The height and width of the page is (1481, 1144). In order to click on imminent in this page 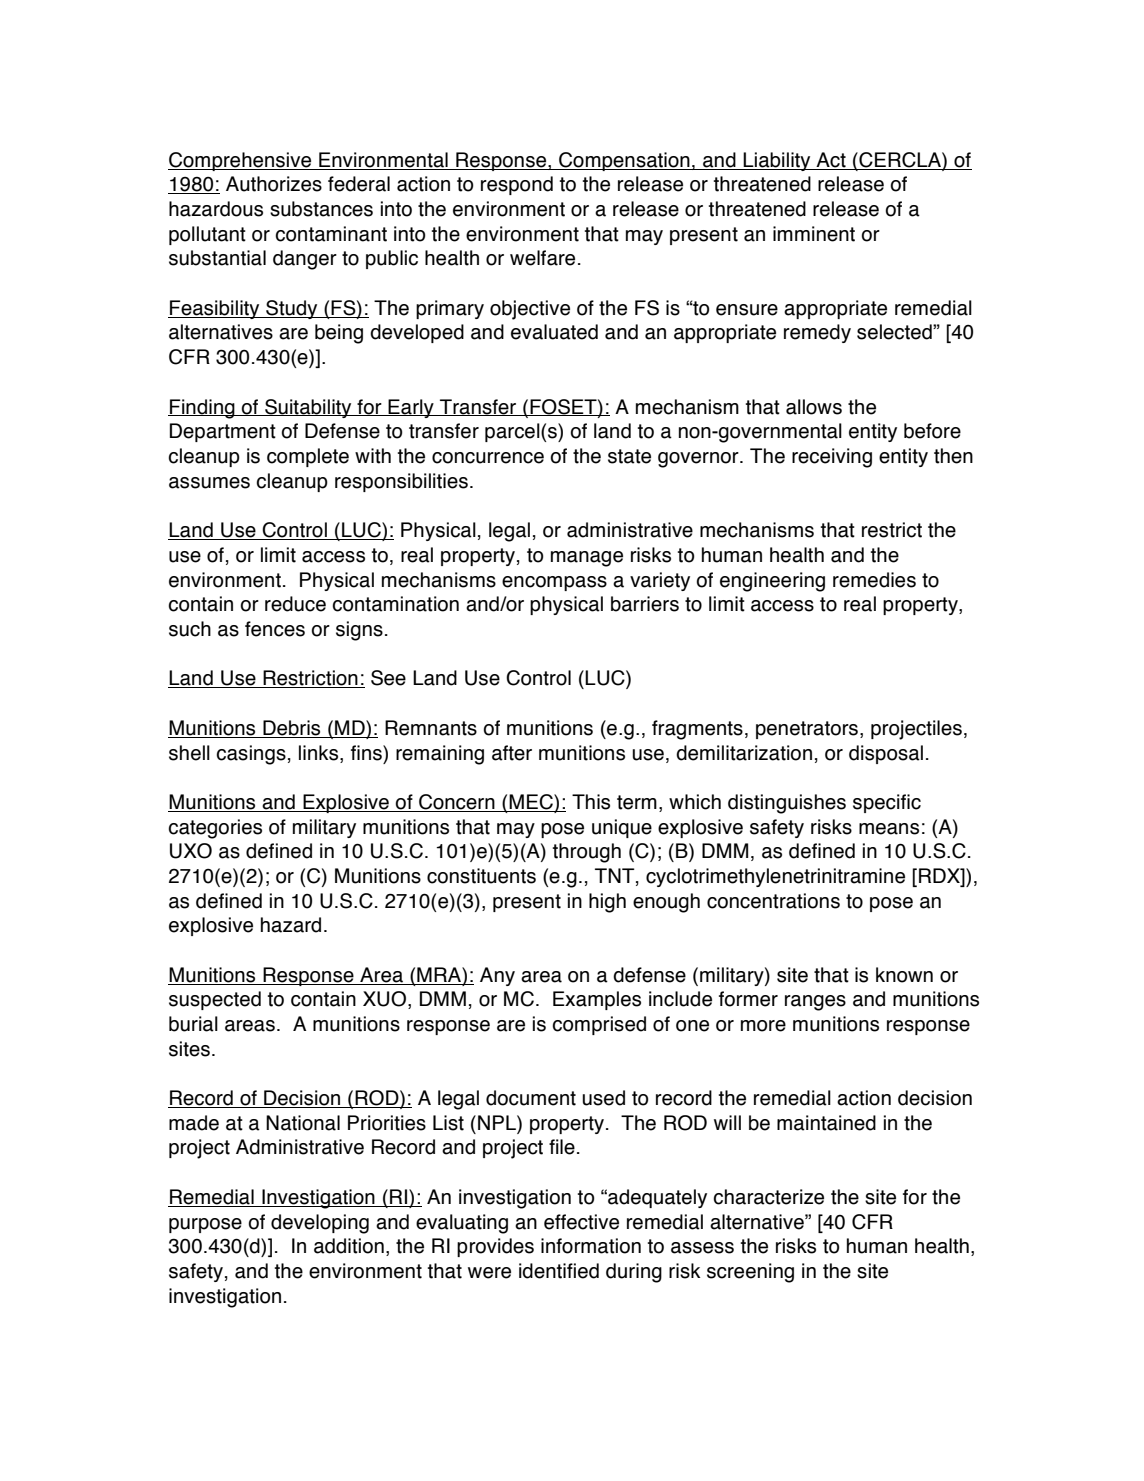, I will do `click(814, 234)`.
